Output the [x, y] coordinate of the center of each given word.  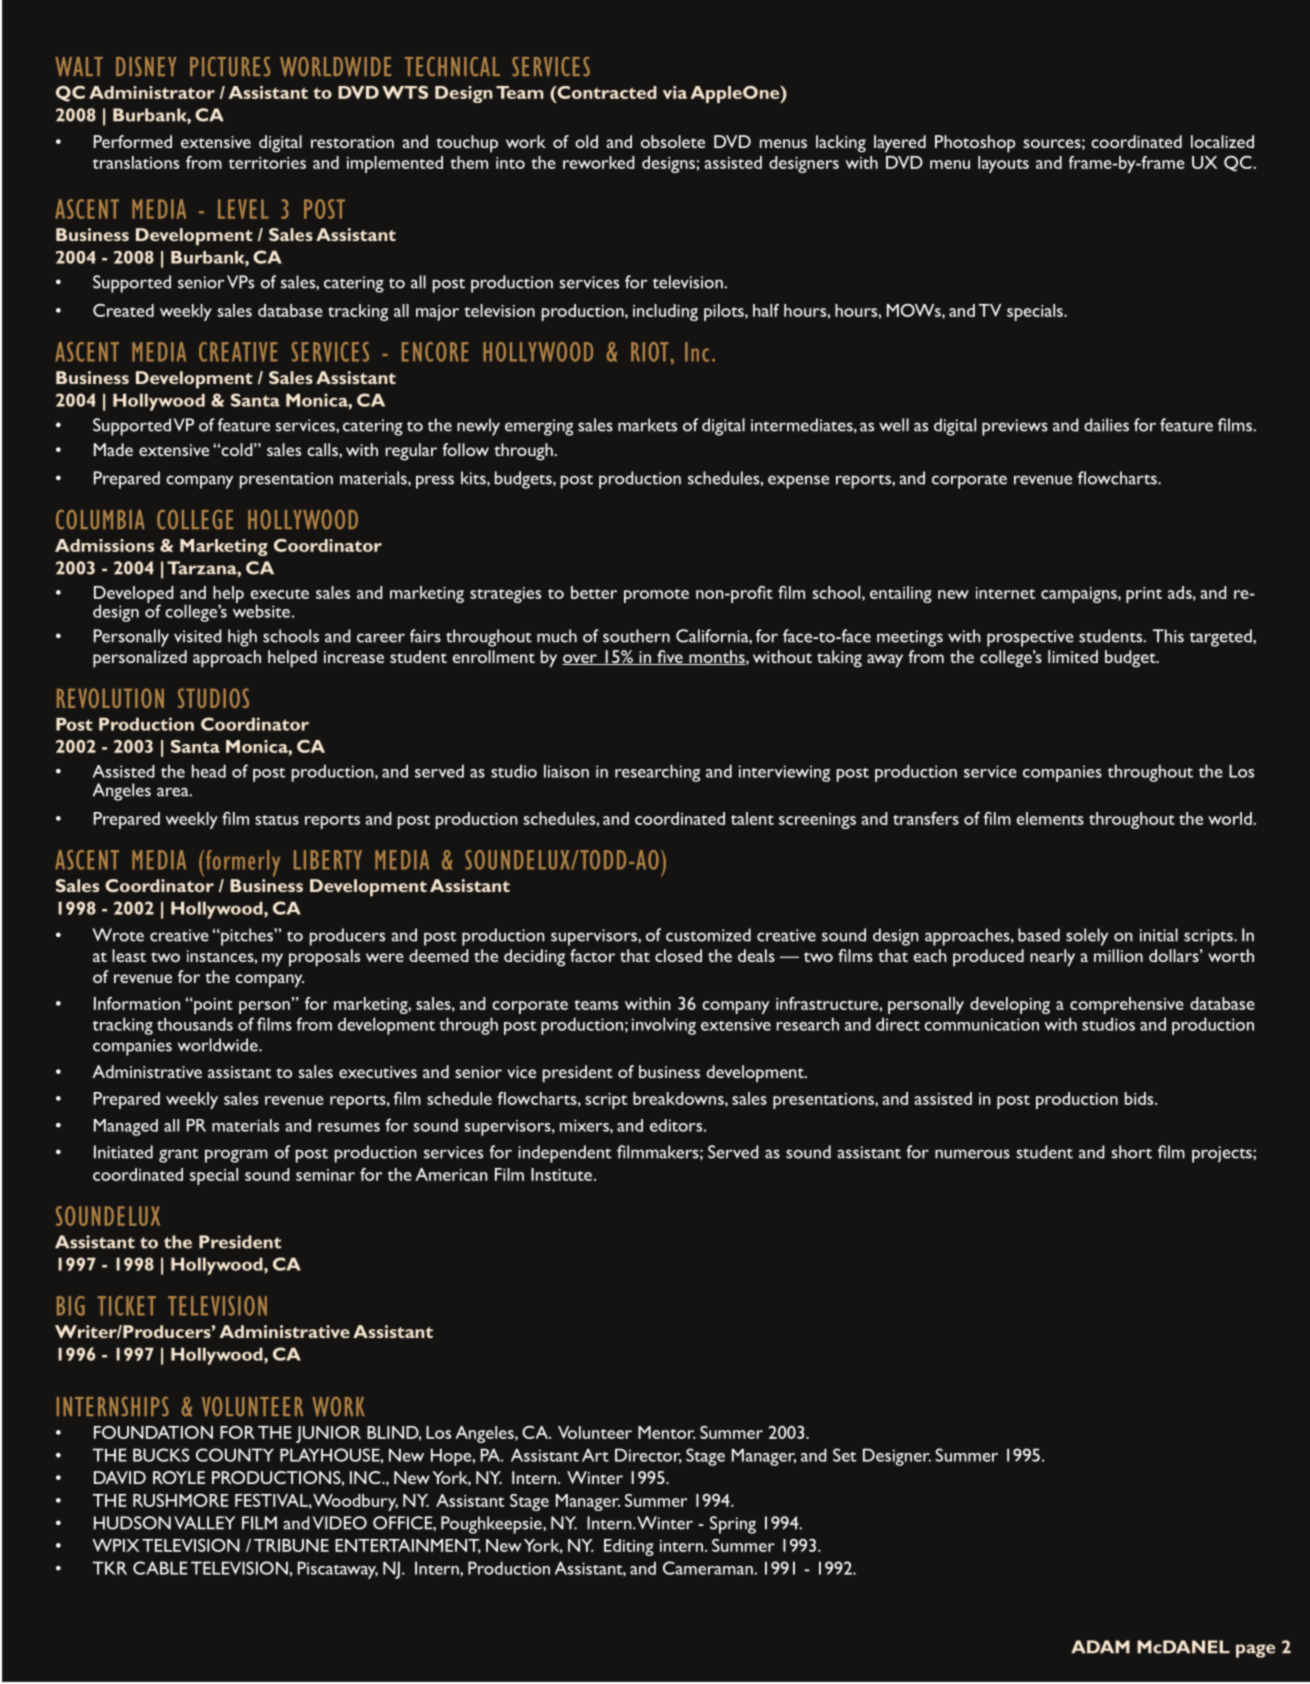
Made [113, 449]
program [236, 1156]
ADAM [1100, 1647]
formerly [243, 863]
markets [647, 425]
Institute [561, 1174]
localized [1222, 141]
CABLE [160, 1568]
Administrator [152, 92]
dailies [1106, 425]
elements [1050, 818]
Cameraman [709, 1568]
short [1131, 1152]
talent [752, 818]
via [675, 92]
